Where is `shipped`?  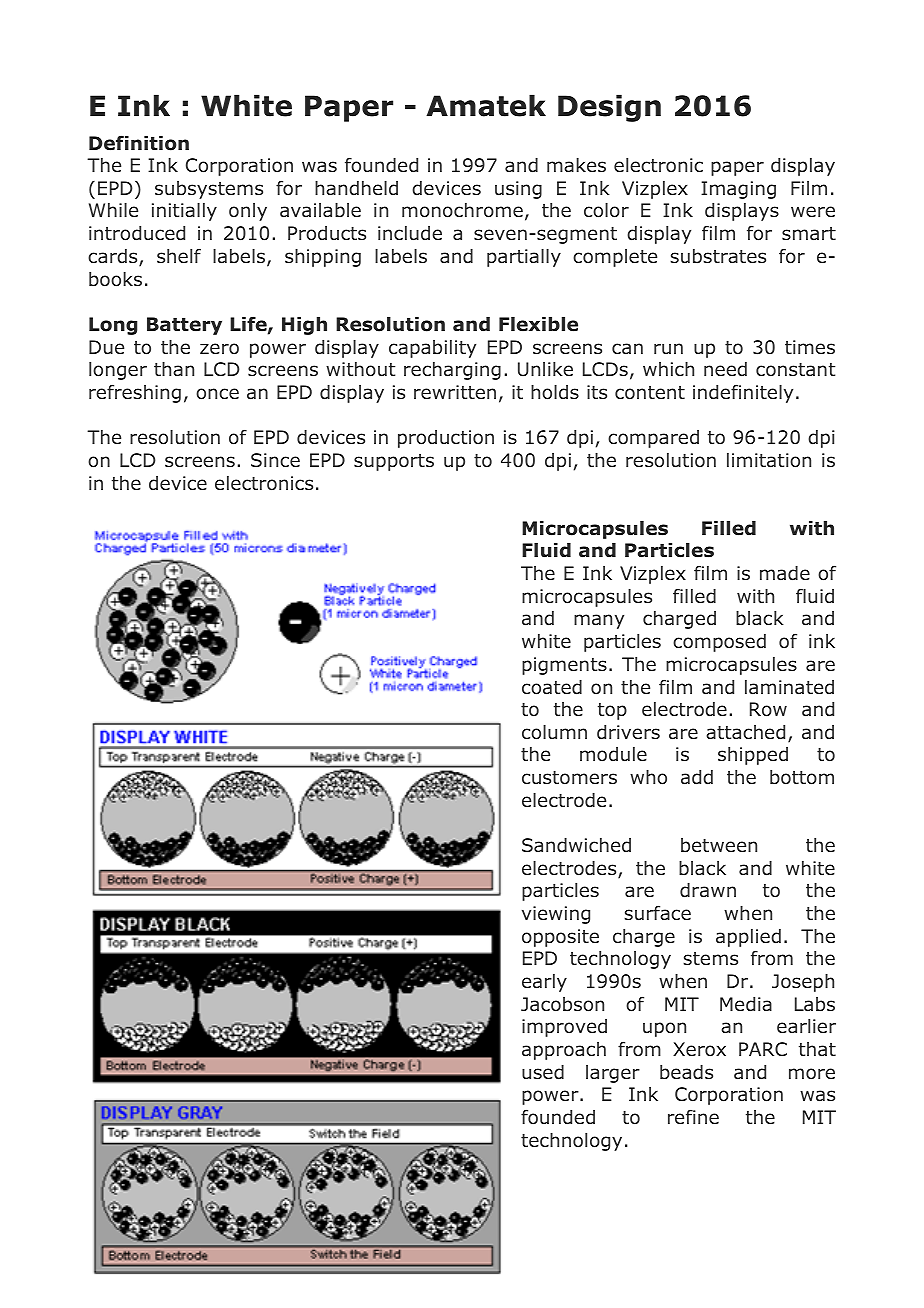
shipped is located at coordinates (753, 756).
